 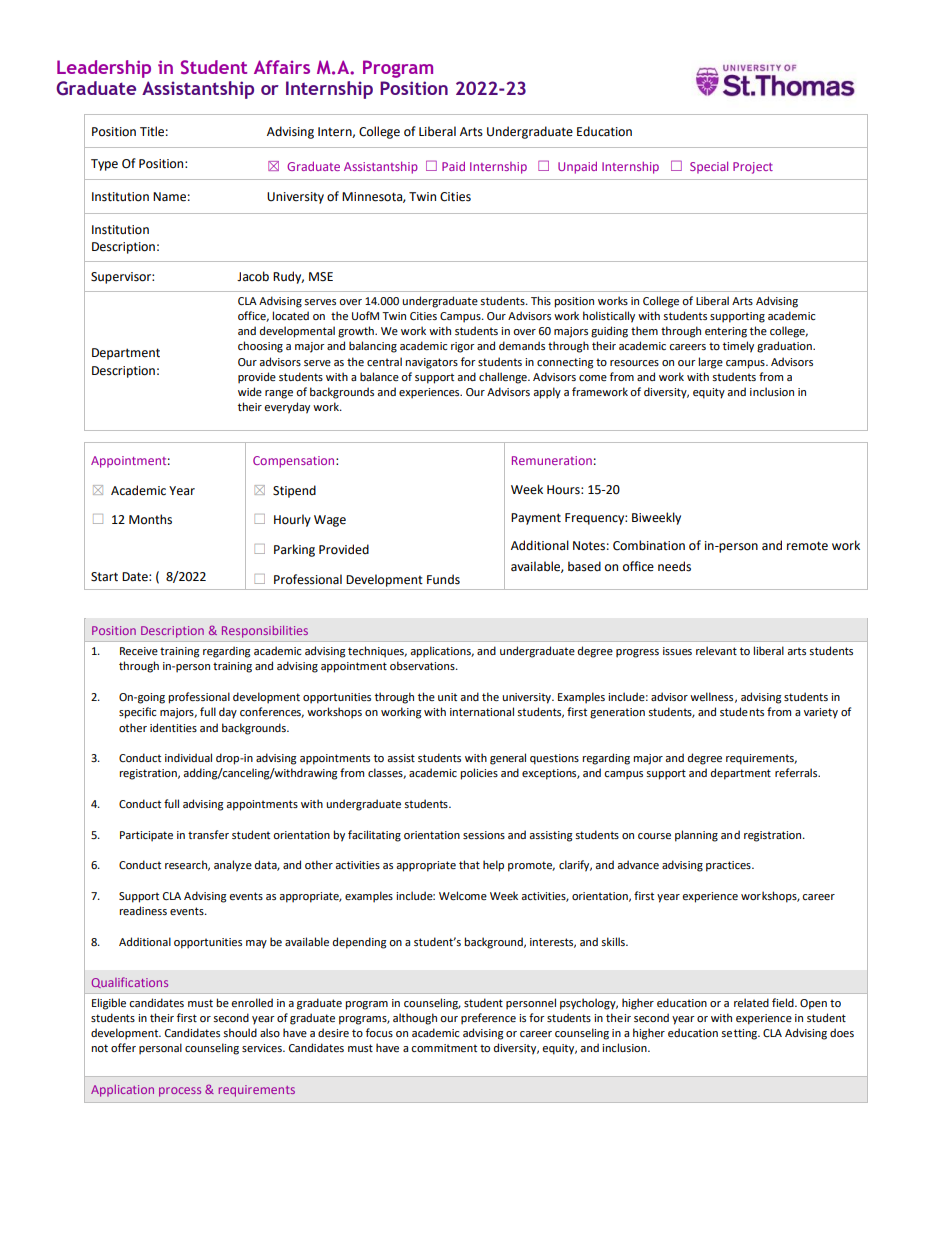 I want to click on Project, so click(x=753, y=168).
